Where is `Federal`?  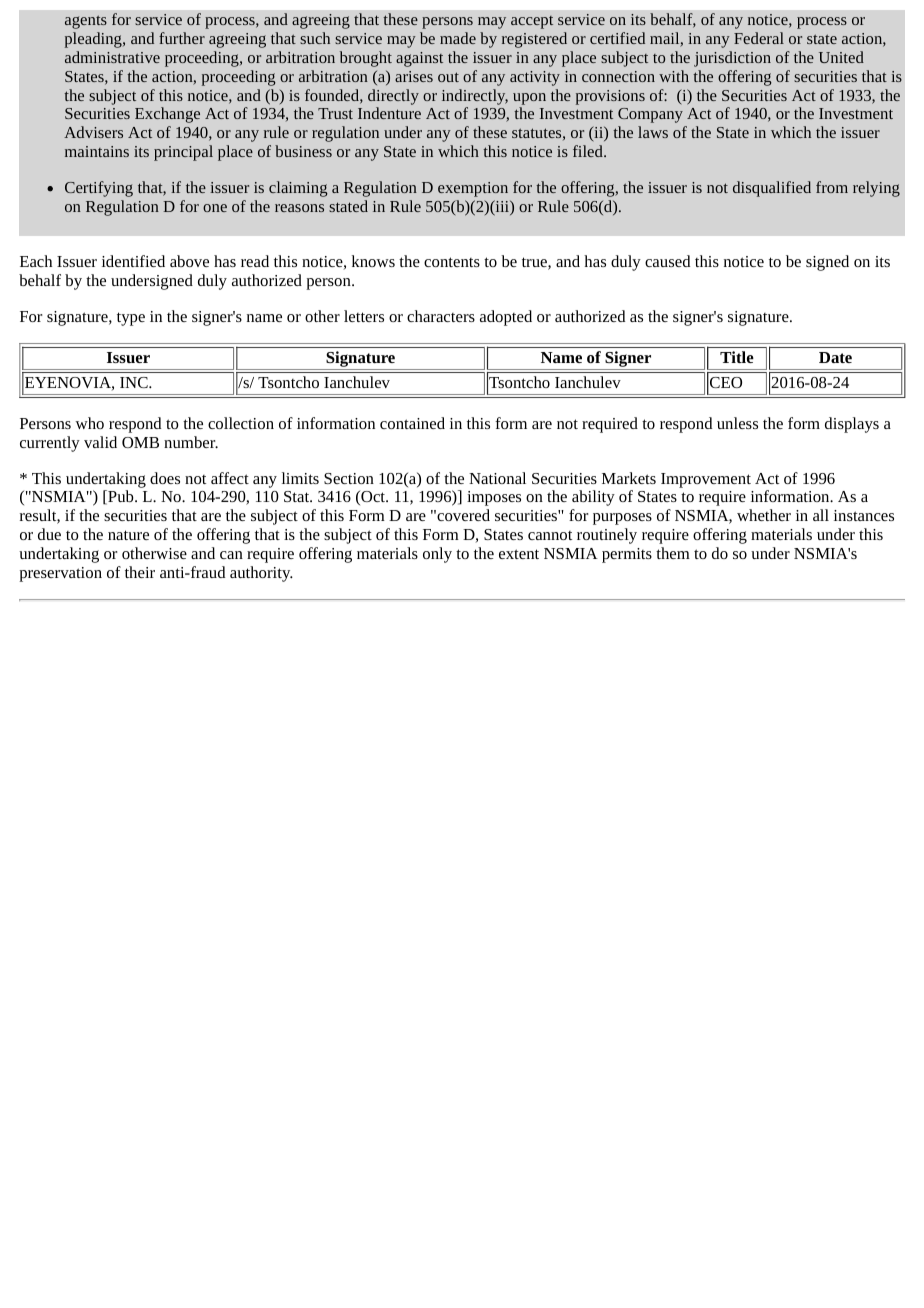
Federal is located at coordinates (759, 38).
